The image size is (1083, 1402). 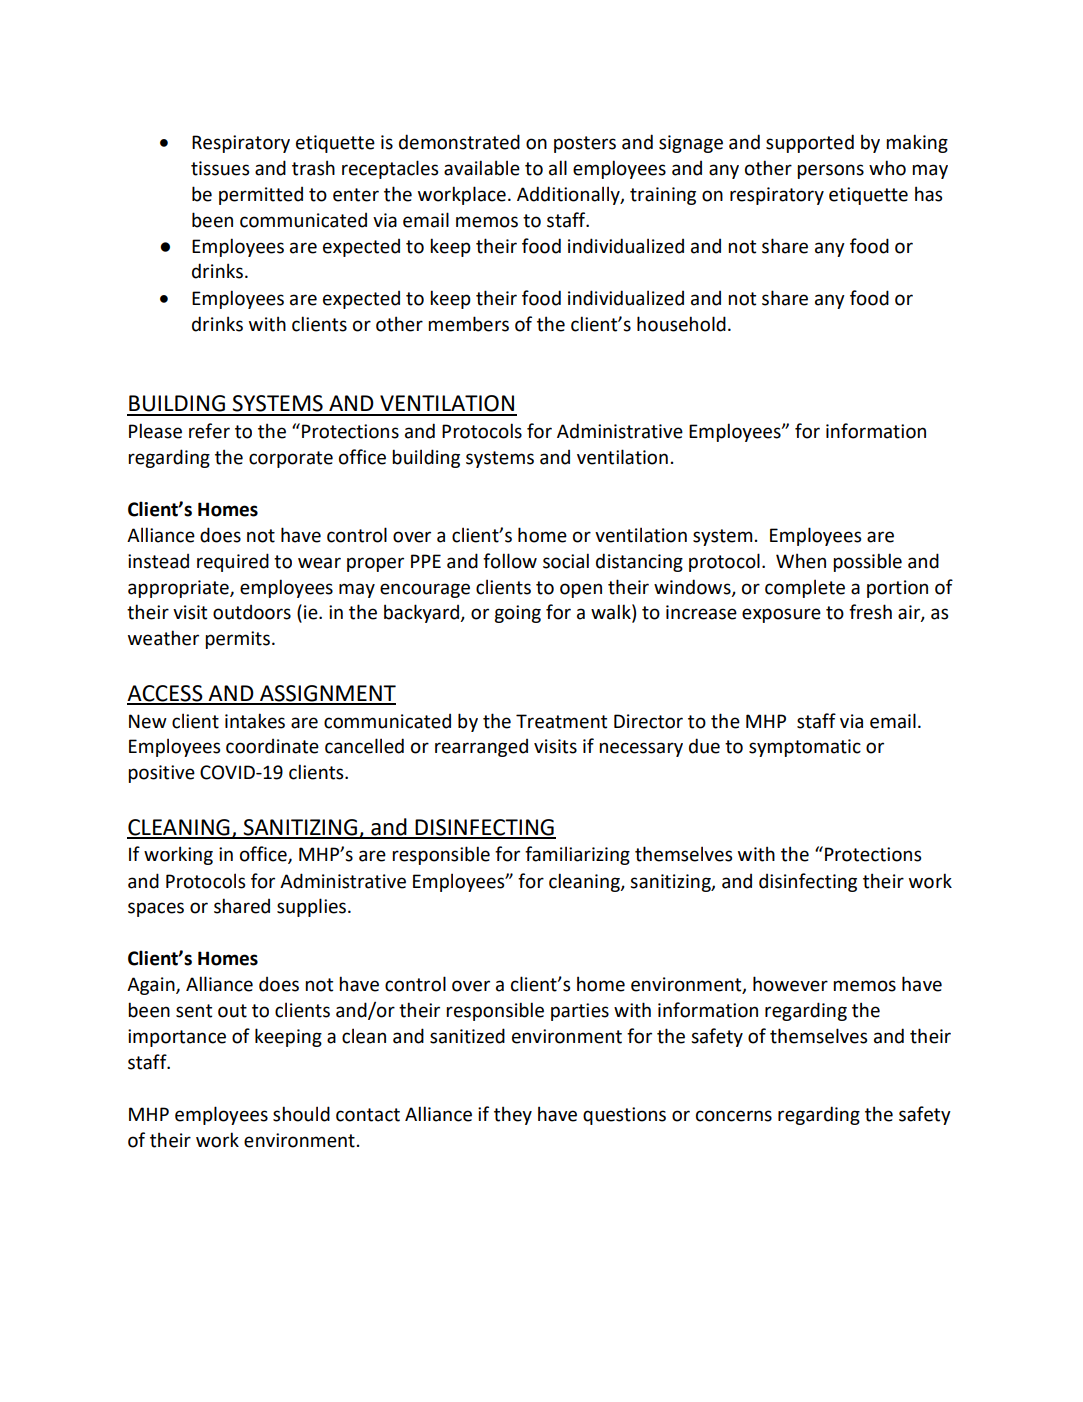 I want to click on When, so click(x=801, y=561).
